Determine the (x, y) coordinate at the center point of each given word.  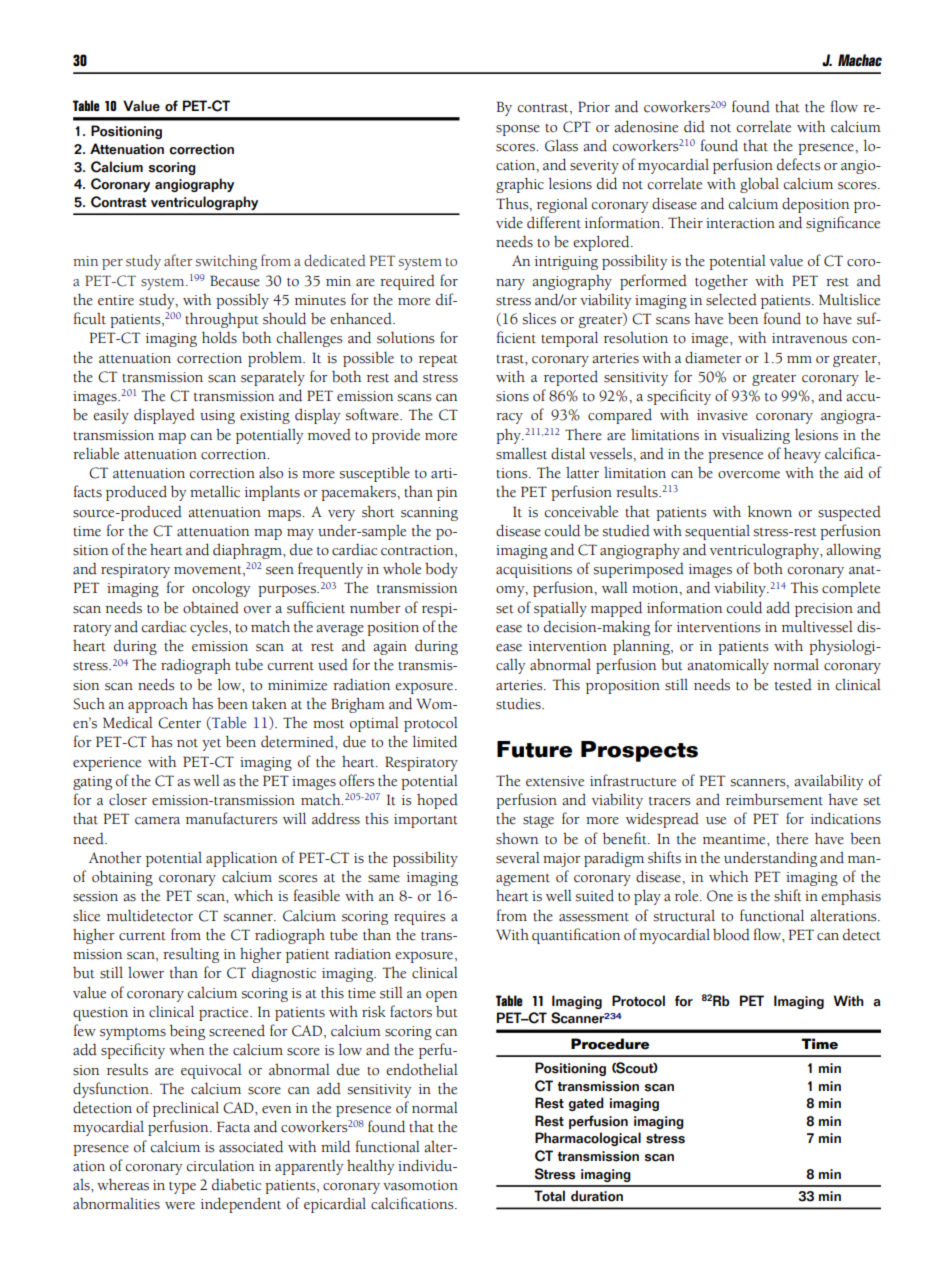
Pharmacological (588, 1139)
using (217, 417)
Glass (561, 145)
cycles (210, 628)
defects (798, 164)
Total (549, 1196)
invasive (722, 415)
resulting (191, 955)
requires (419, 918)
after (178, 260)
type (182, 1188)
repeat (438, 361)
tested (793, 684)
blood (731, 934)
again (390, 648)
